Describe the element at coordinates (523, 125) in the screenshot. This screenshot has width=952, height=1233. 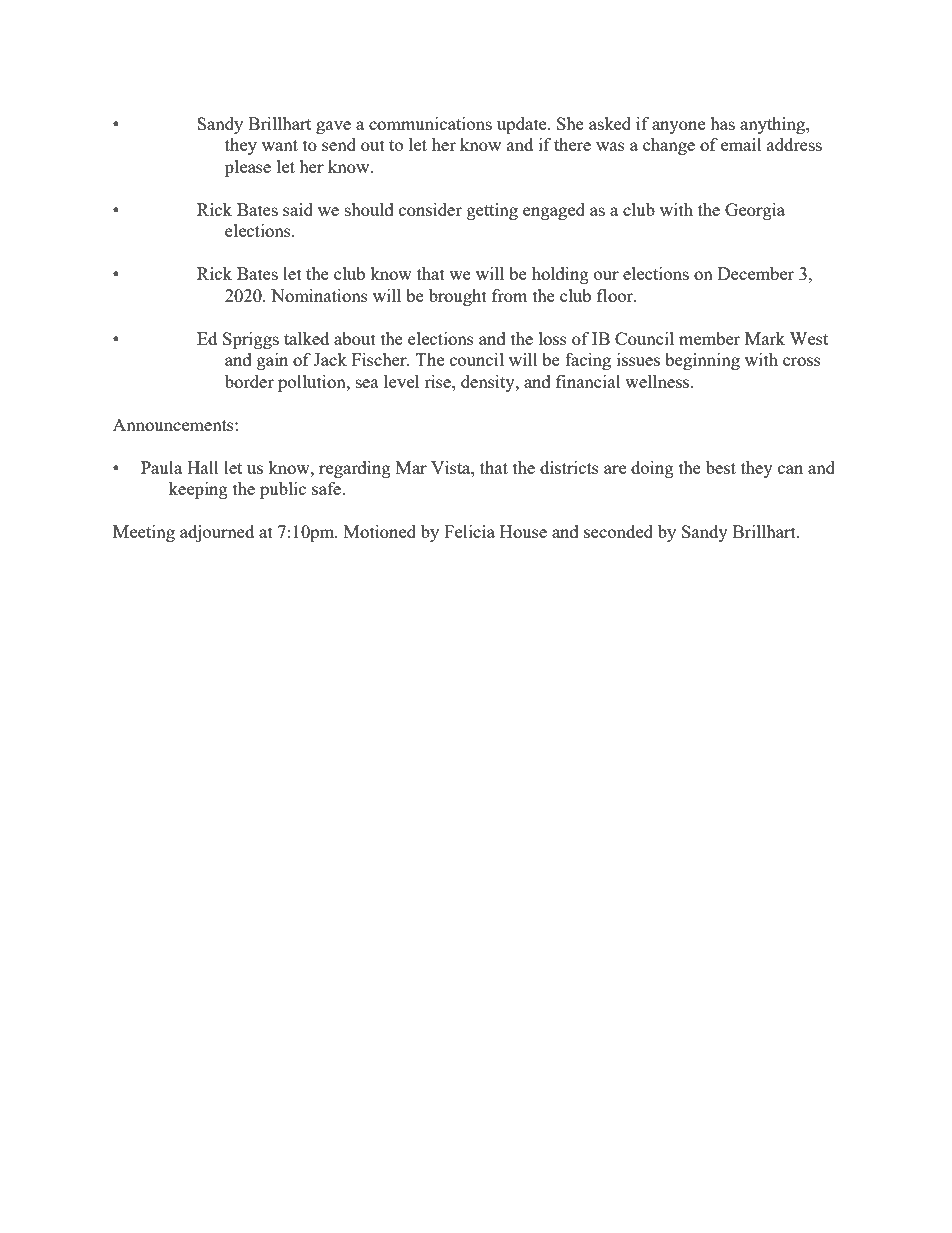
I see `update` at that location.
